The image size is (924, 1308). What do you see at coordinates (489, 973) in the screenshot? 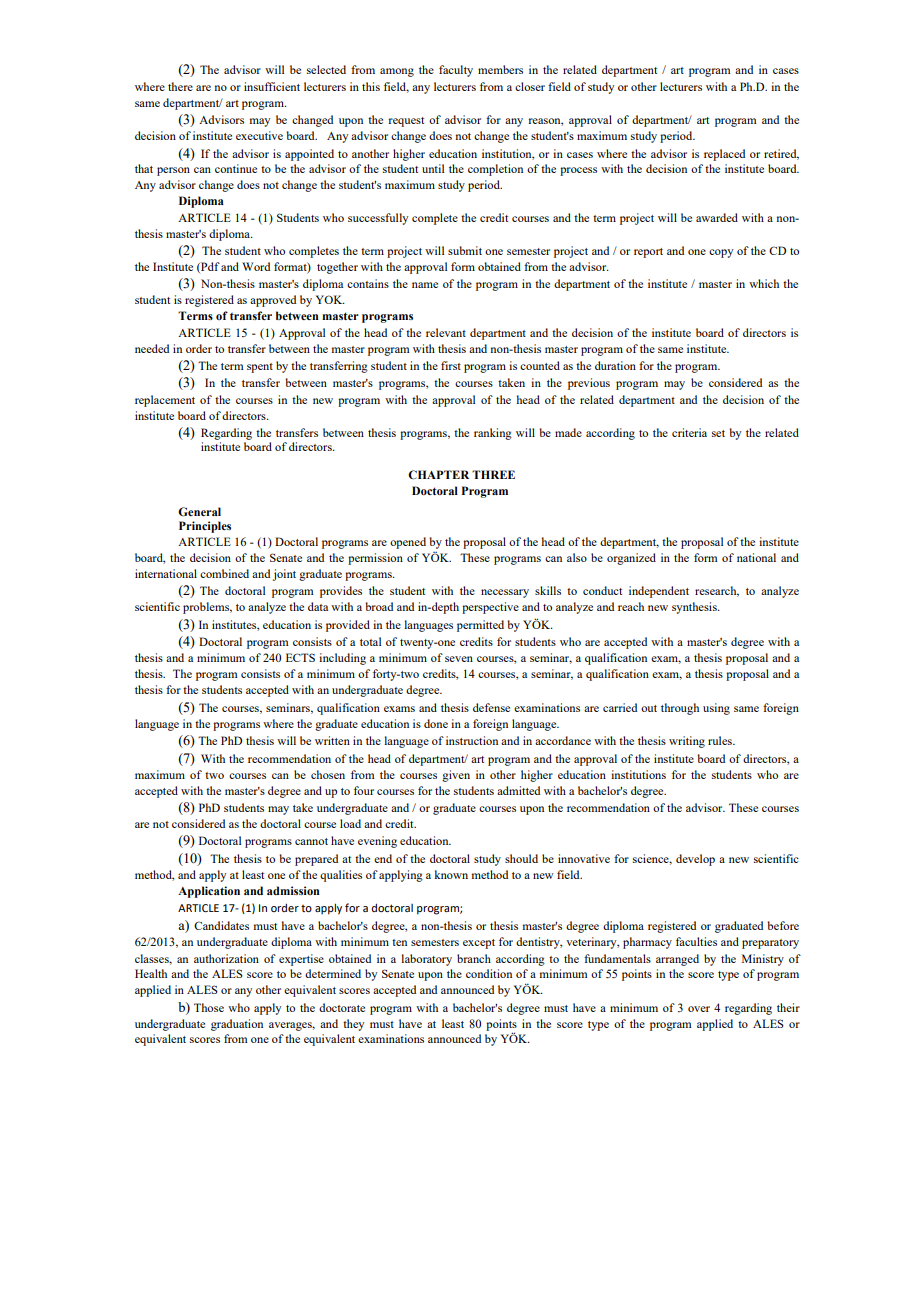
I see `condition` at bounding box center [489, 973].
